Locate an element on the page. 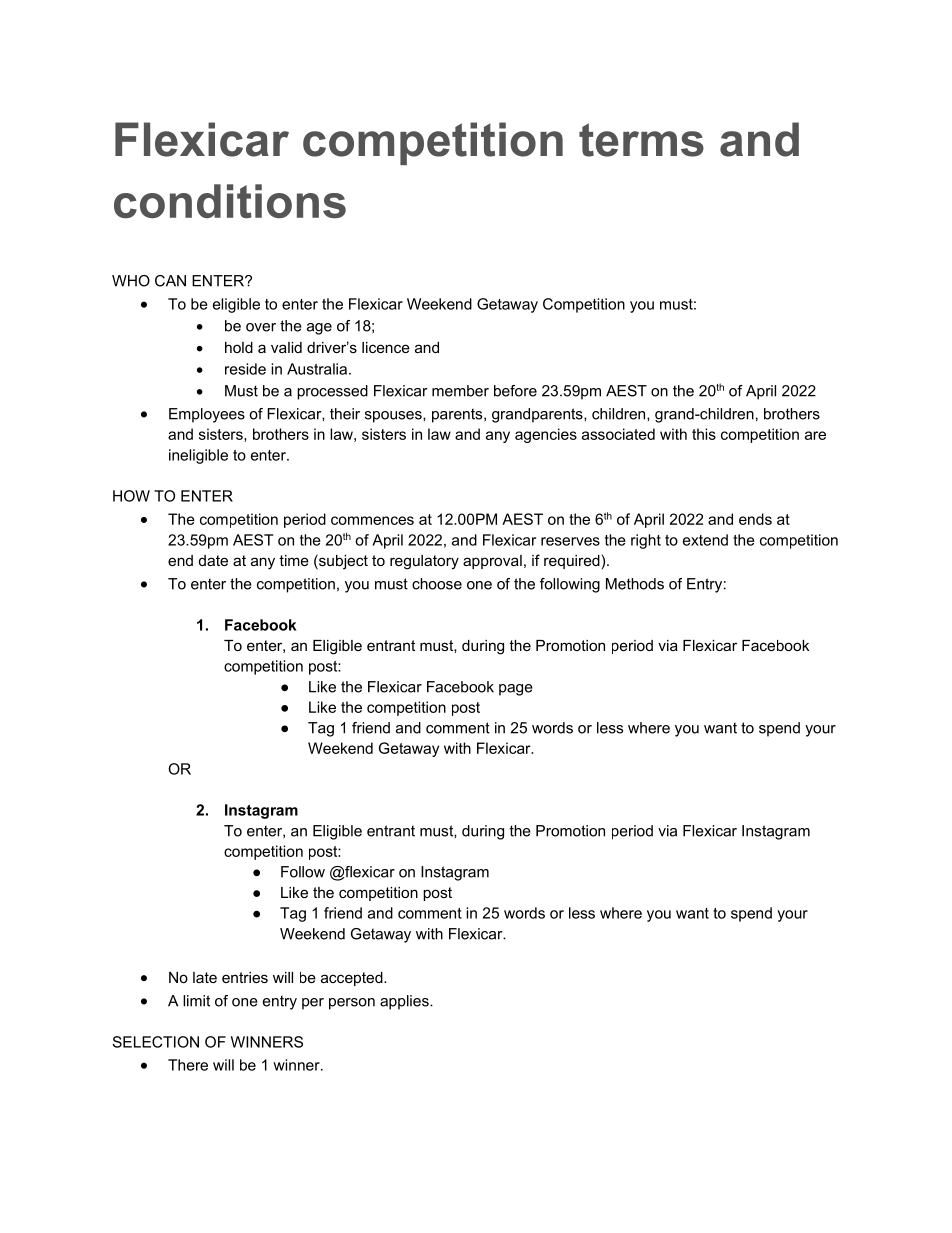 The width and height of the image is (952, 1233). required is located at coordinates (572, 562).
